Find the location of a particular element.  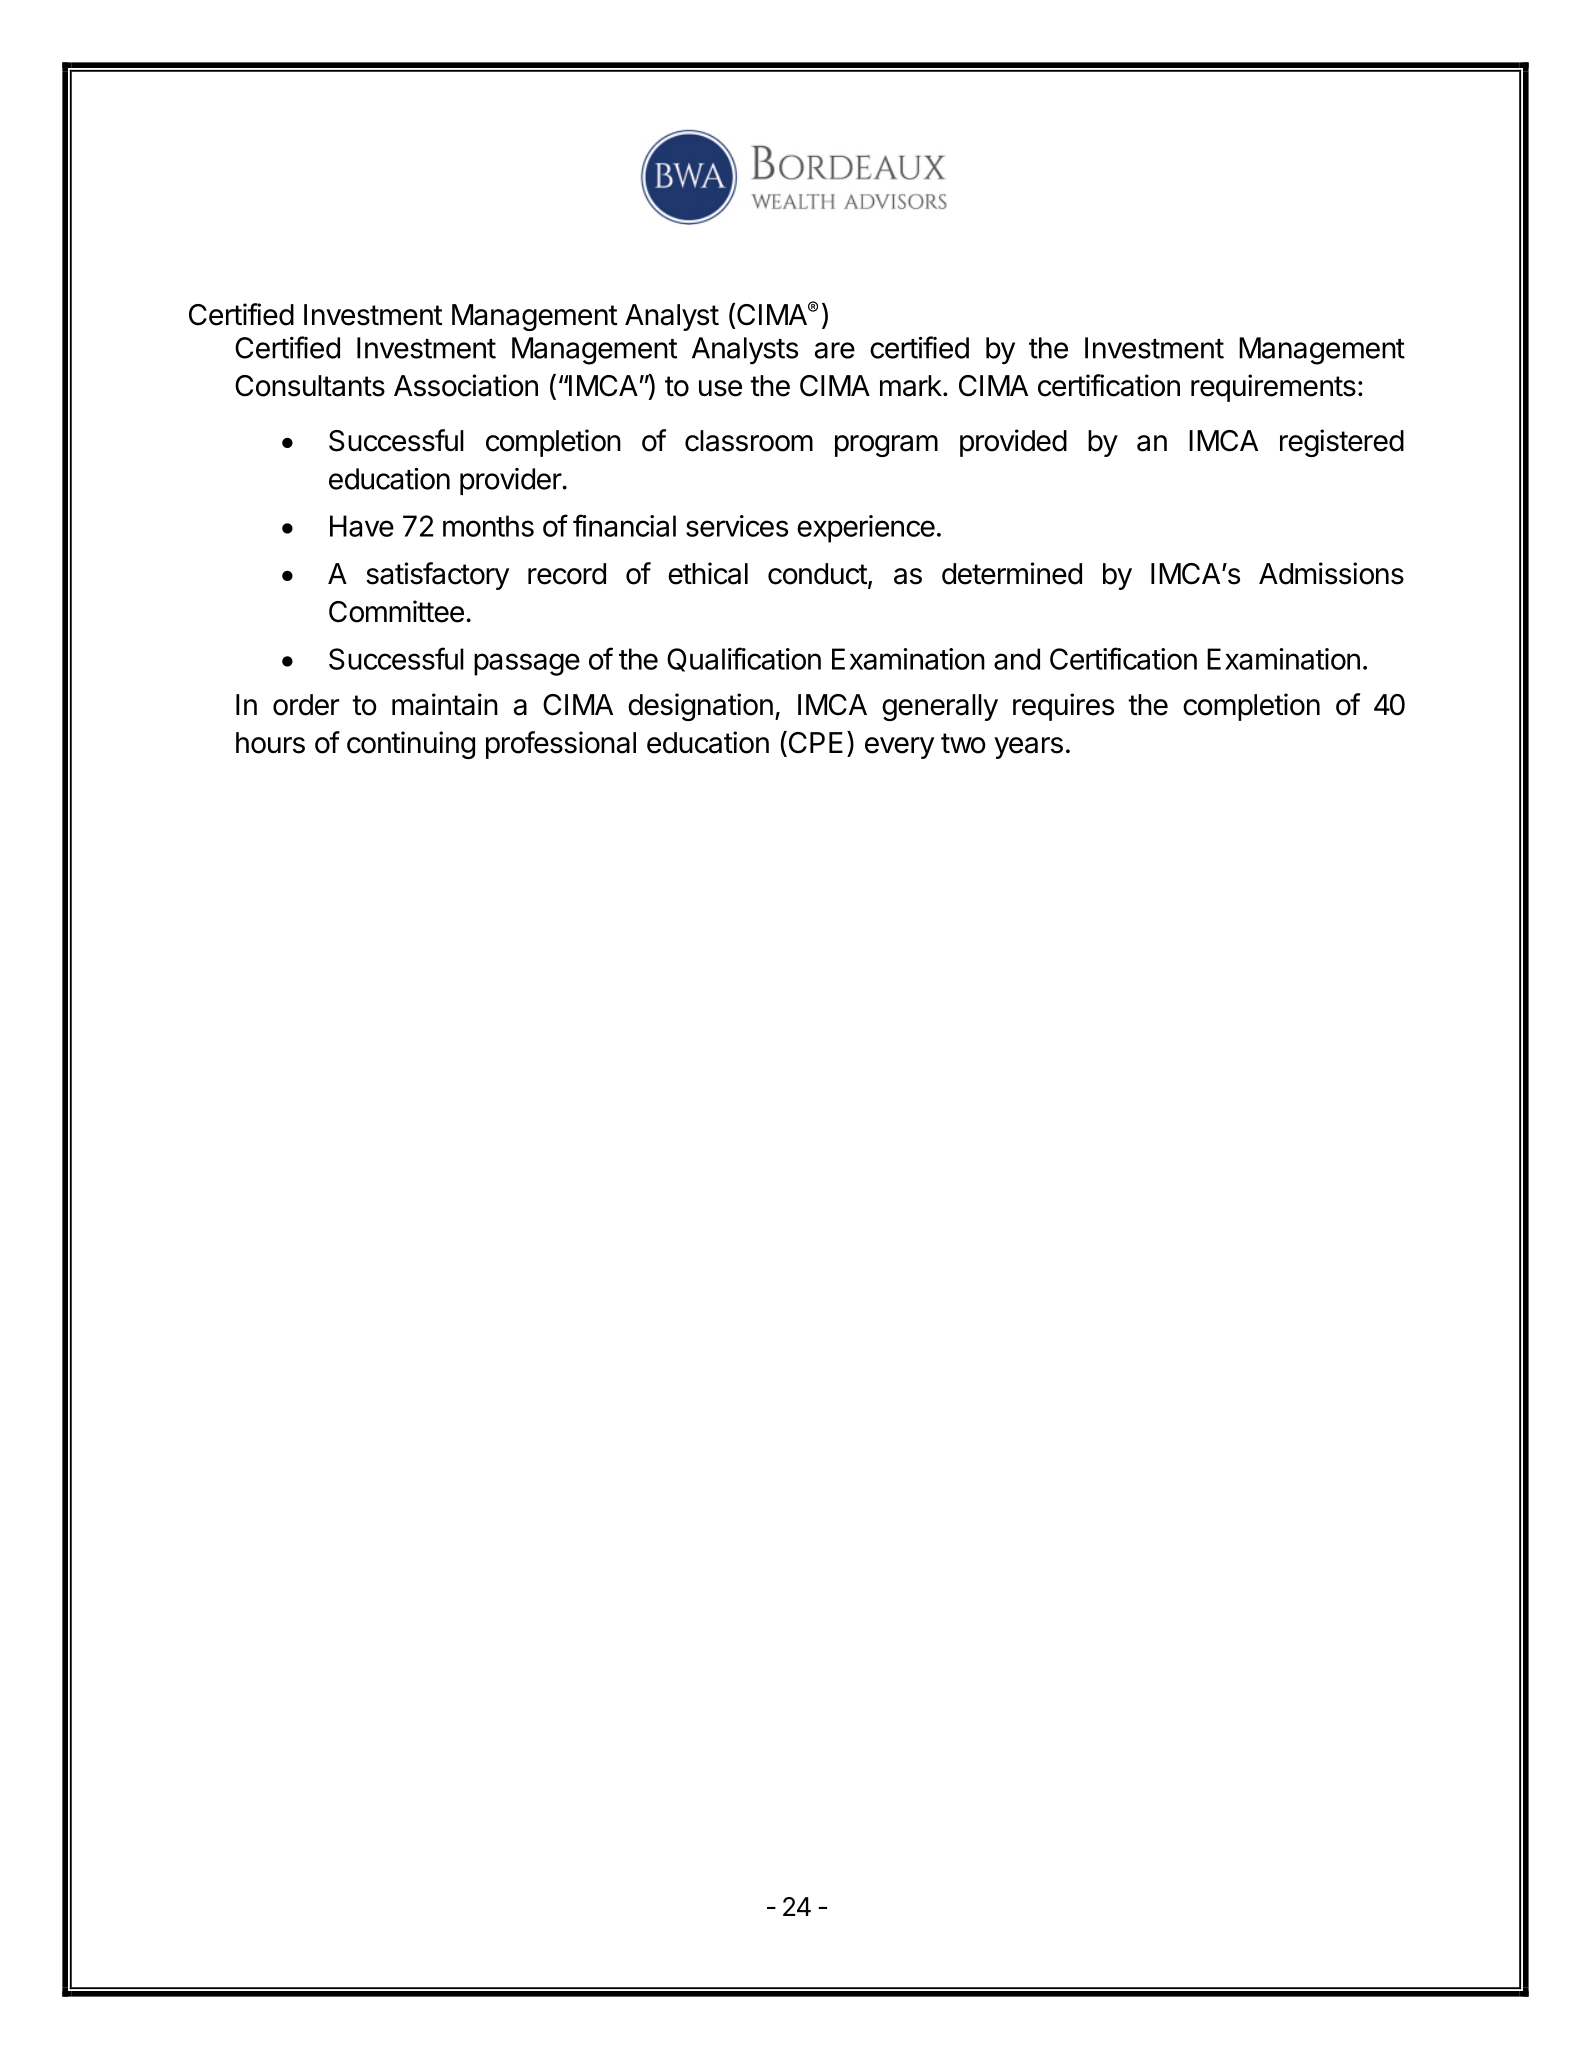

provider is located at coordinates (511, 481).
